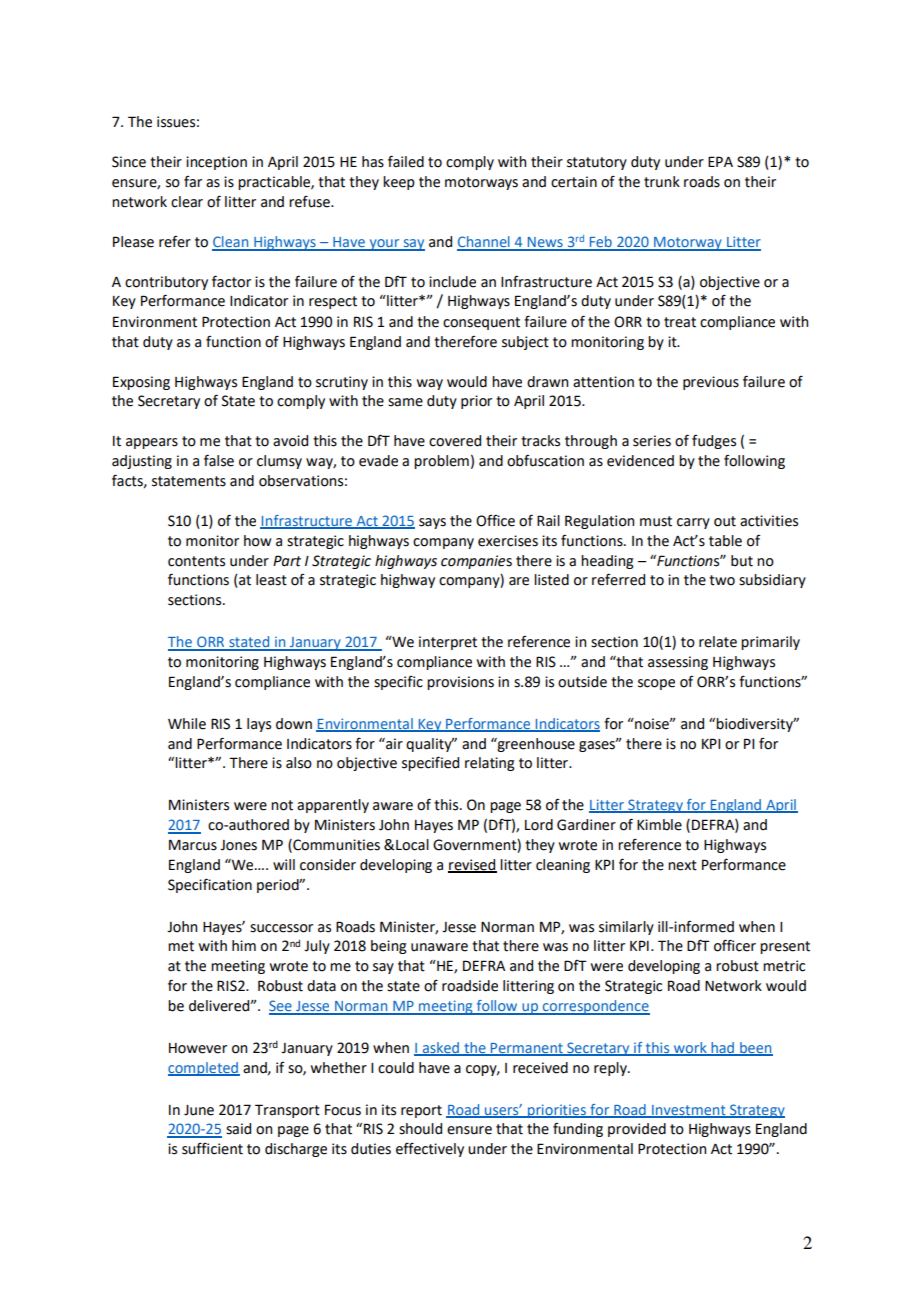  Describe the element at coordinates (448, 643) in the screenshot. I see `interpret` at that location.
